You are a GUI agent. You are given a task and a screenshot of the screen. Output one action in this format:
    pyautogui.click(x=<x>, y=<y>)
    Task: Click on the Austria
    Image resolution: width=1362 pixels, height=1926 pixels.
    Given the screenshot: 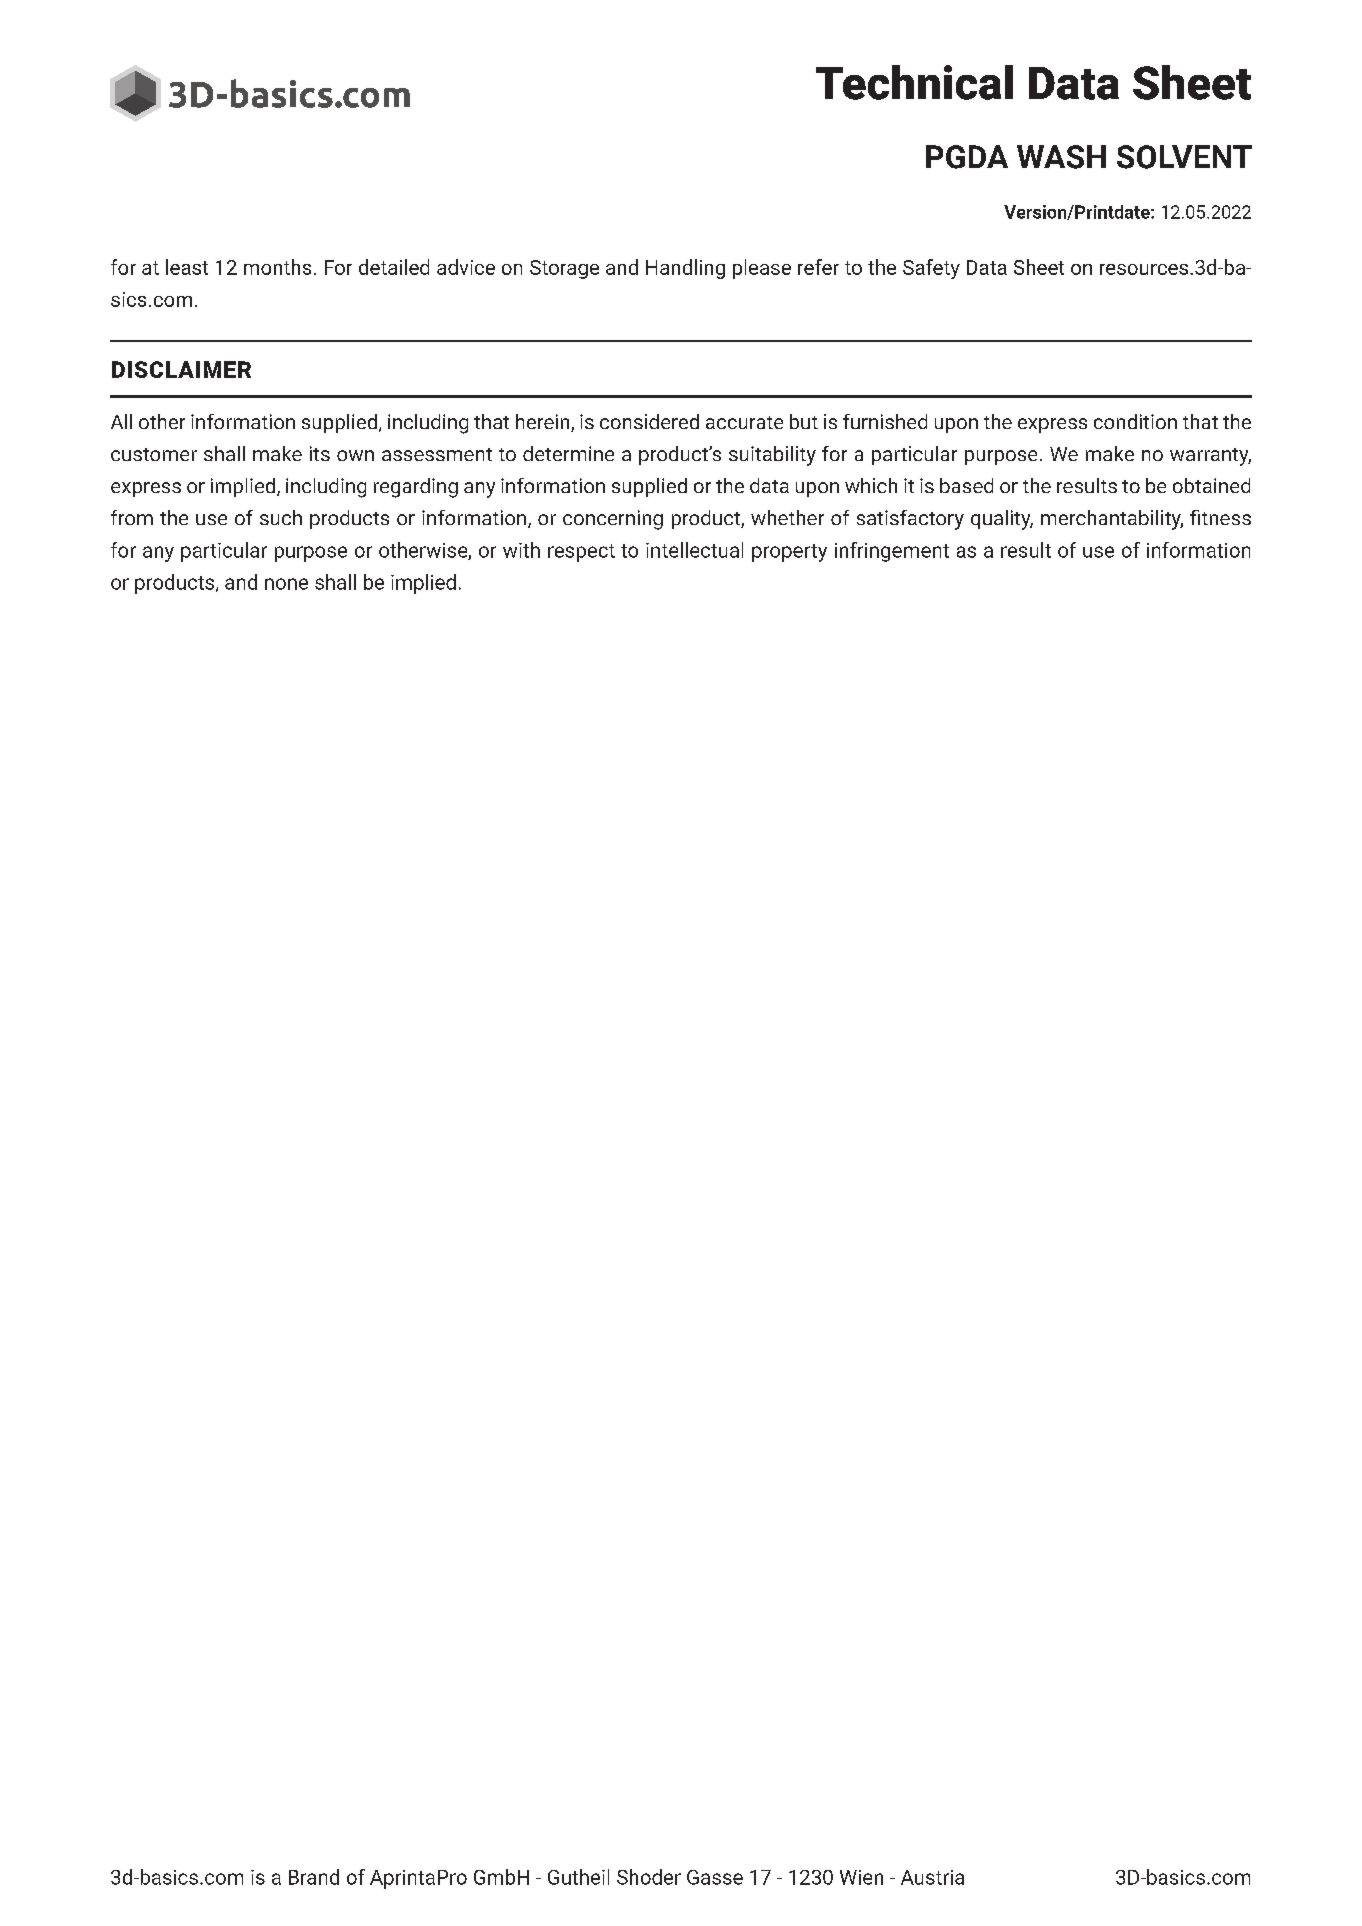 What is the action you would take?
    pyautogui.click(x=932, y=1877)
